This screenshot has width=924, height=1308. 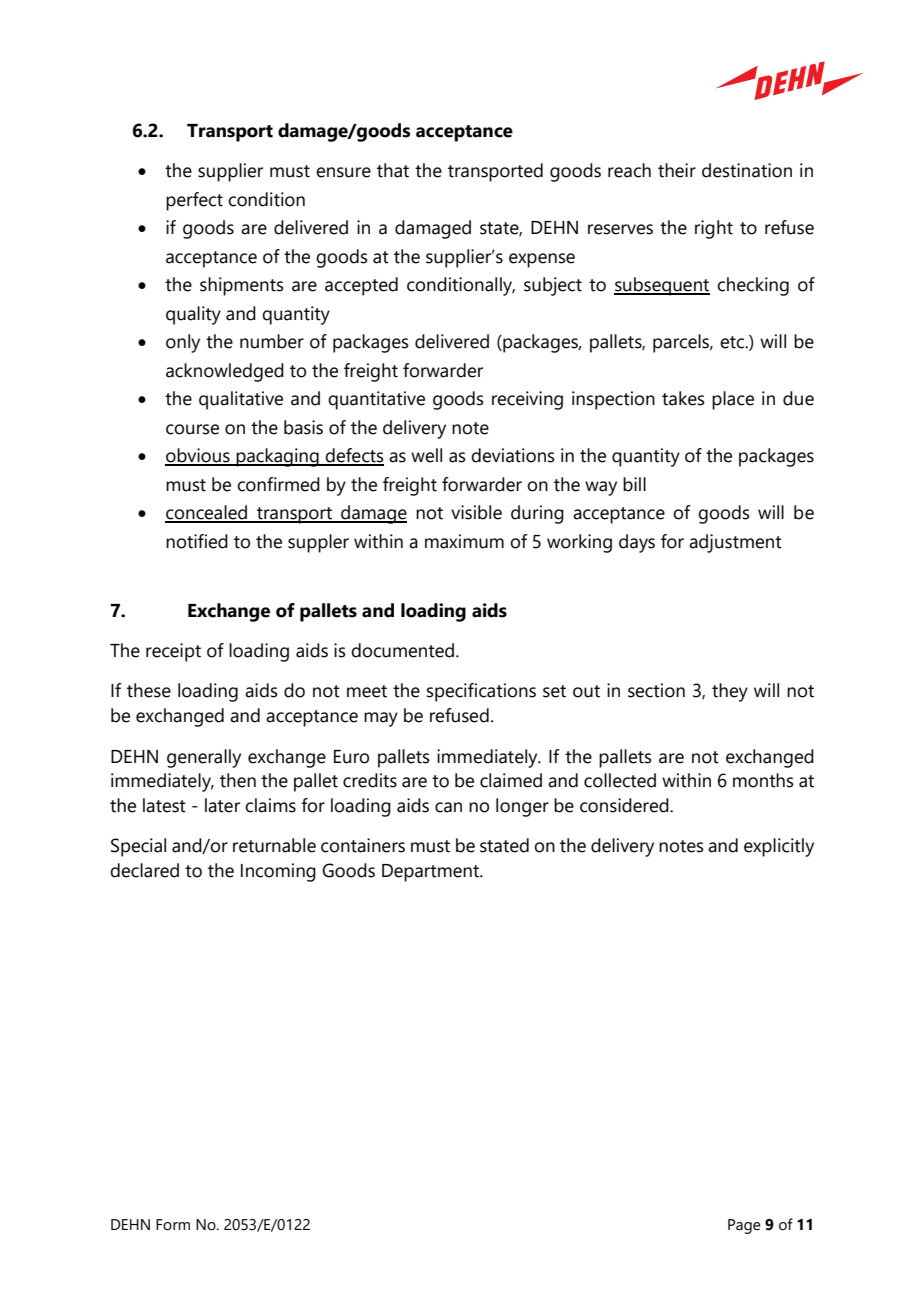 I want to click on maximum, so click(x=464, y=541).
